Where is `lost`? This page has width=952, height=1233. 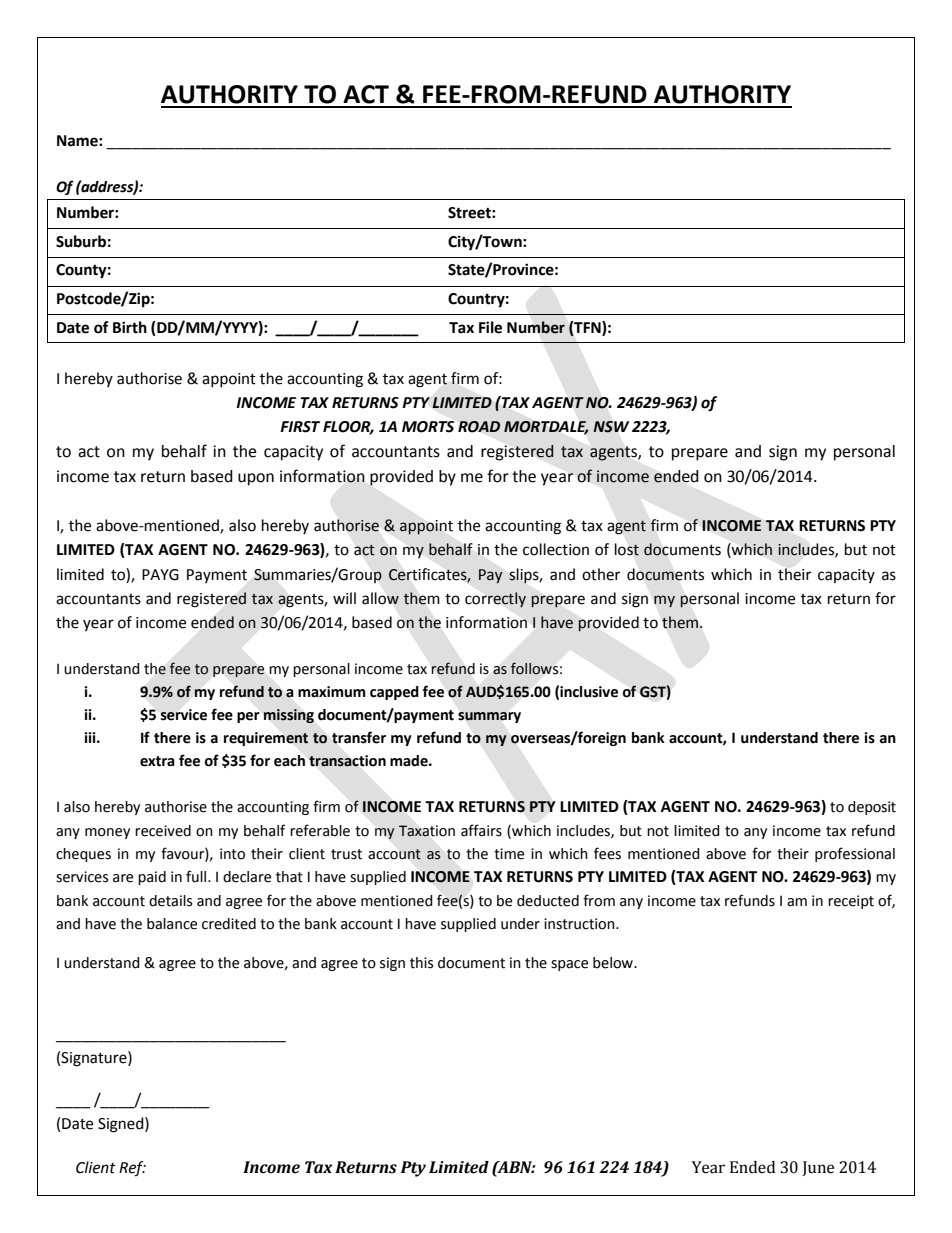
lost is located at coordinates (627, 549).
